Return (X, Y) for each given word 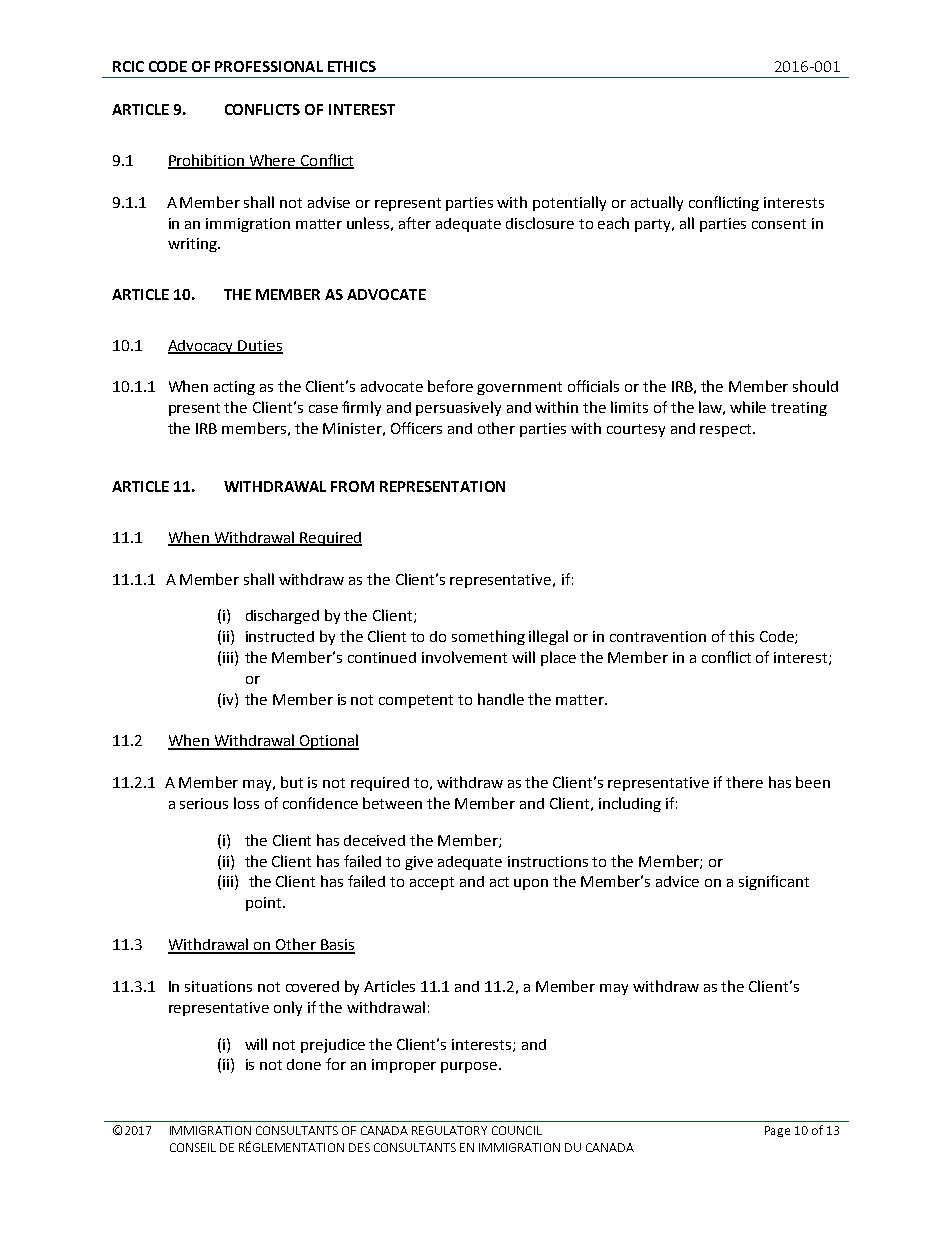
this (741, 636)
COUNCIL (517, 1130)
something (488, 637)
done (304, 1064)
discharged (282, 616)
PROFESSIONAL (269, 66)
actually (657, 203)
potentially (569, 203)
